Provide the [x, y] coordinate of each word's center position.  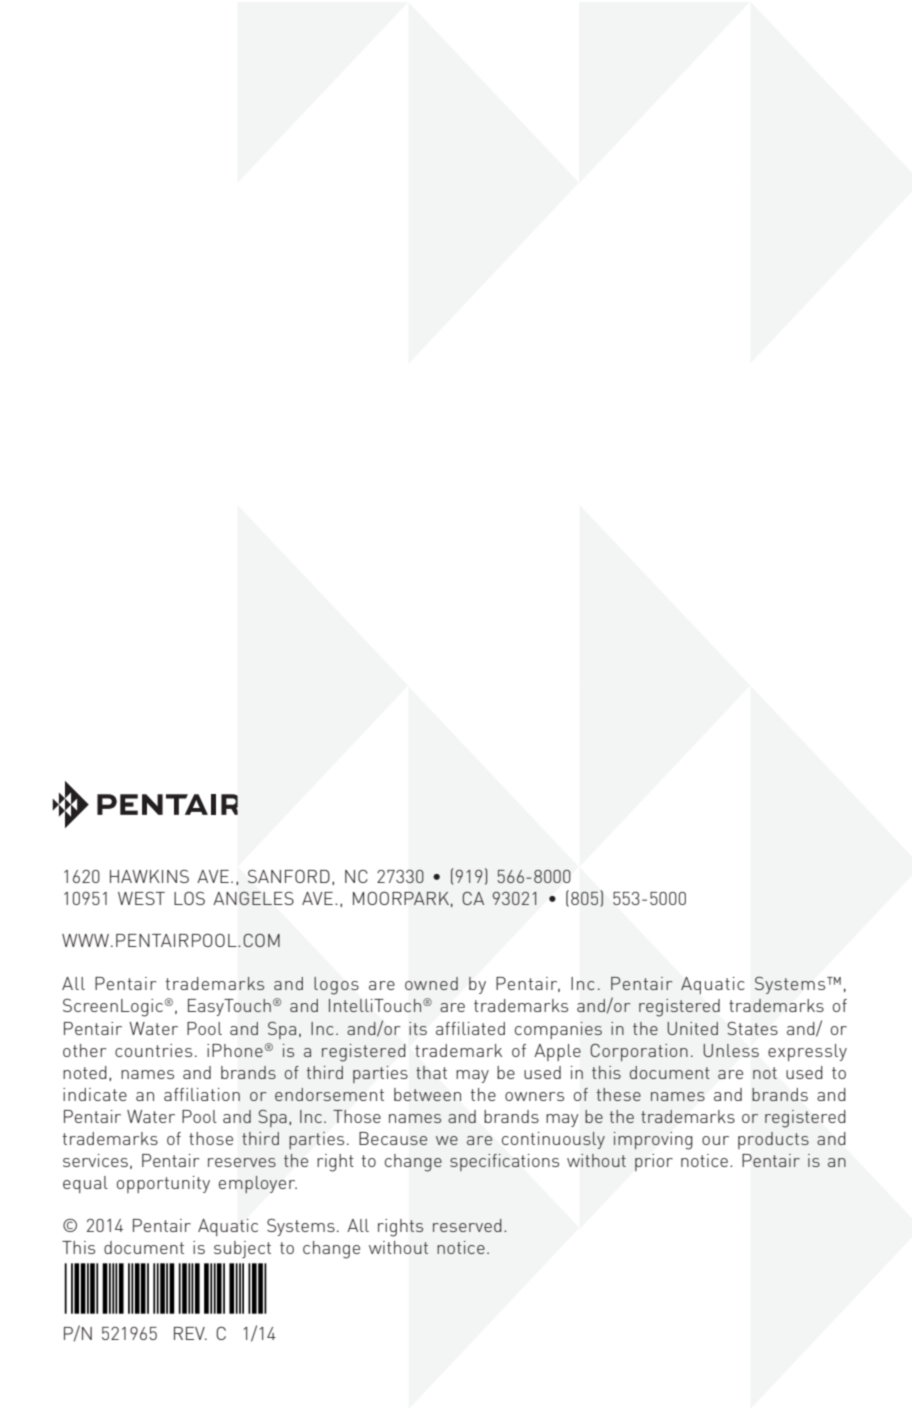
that [431, 1072]
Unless [731, 1050]
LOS [189, 898]
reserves [242, 1162]
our [715, 1140]
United [692, 1028]
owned [431, 983]
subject [242, 1249]
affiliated [470, 1028]
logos [336, 986]
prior [654, 1162]
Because [393, 1138]
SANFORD [289, 876]
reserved [467, 1225]
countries [153, 1050]
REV [190, 1333]
